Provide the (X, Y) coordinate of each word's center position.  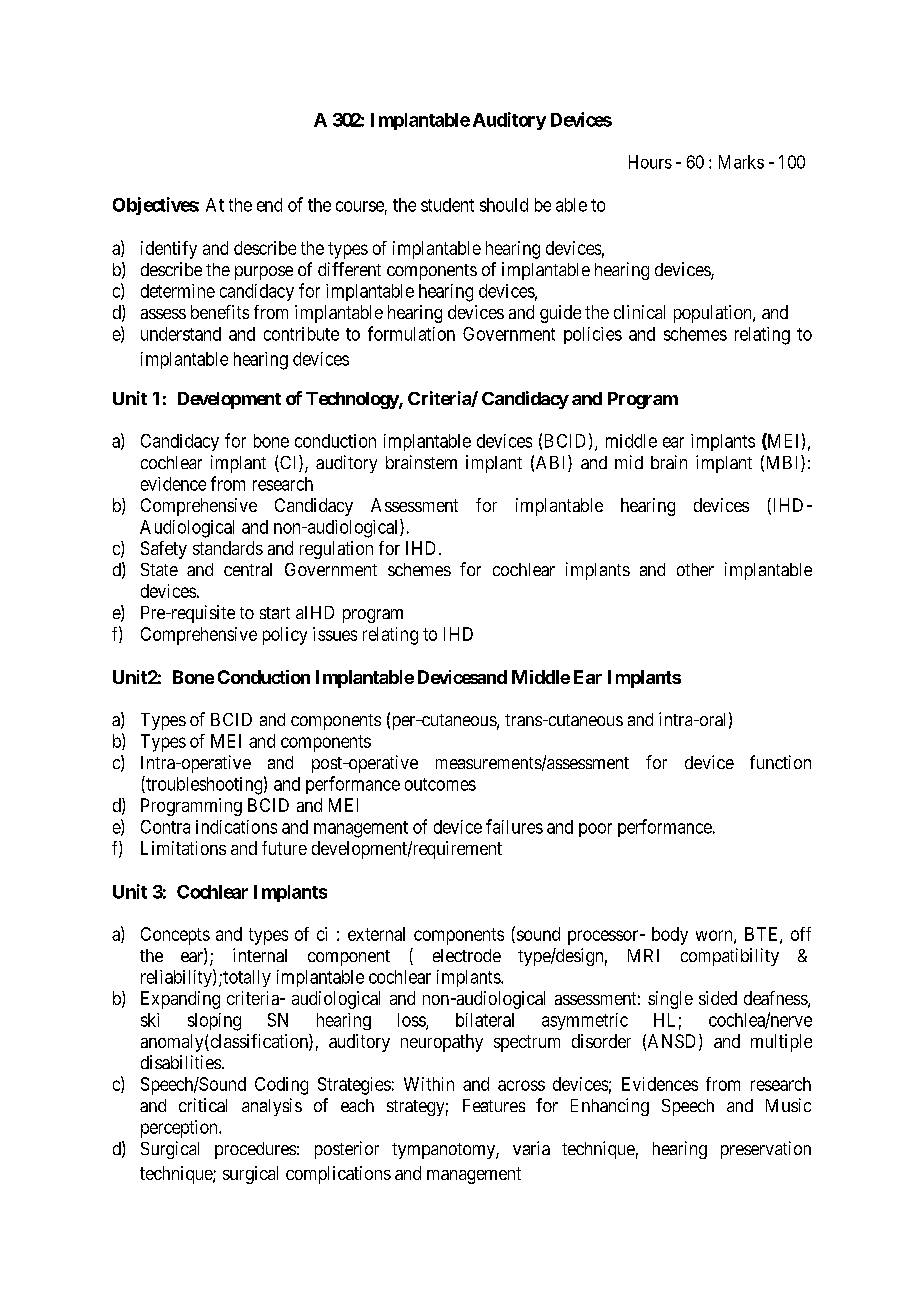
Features (494, 1105)
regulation (336, 550)
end (269, 205)
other (695, 569)
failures (514, 826)
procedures (255, 1150)
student (447, 205)
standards (228, 548)
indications (236, 827)
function (780, 762)
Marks (741, 162)
